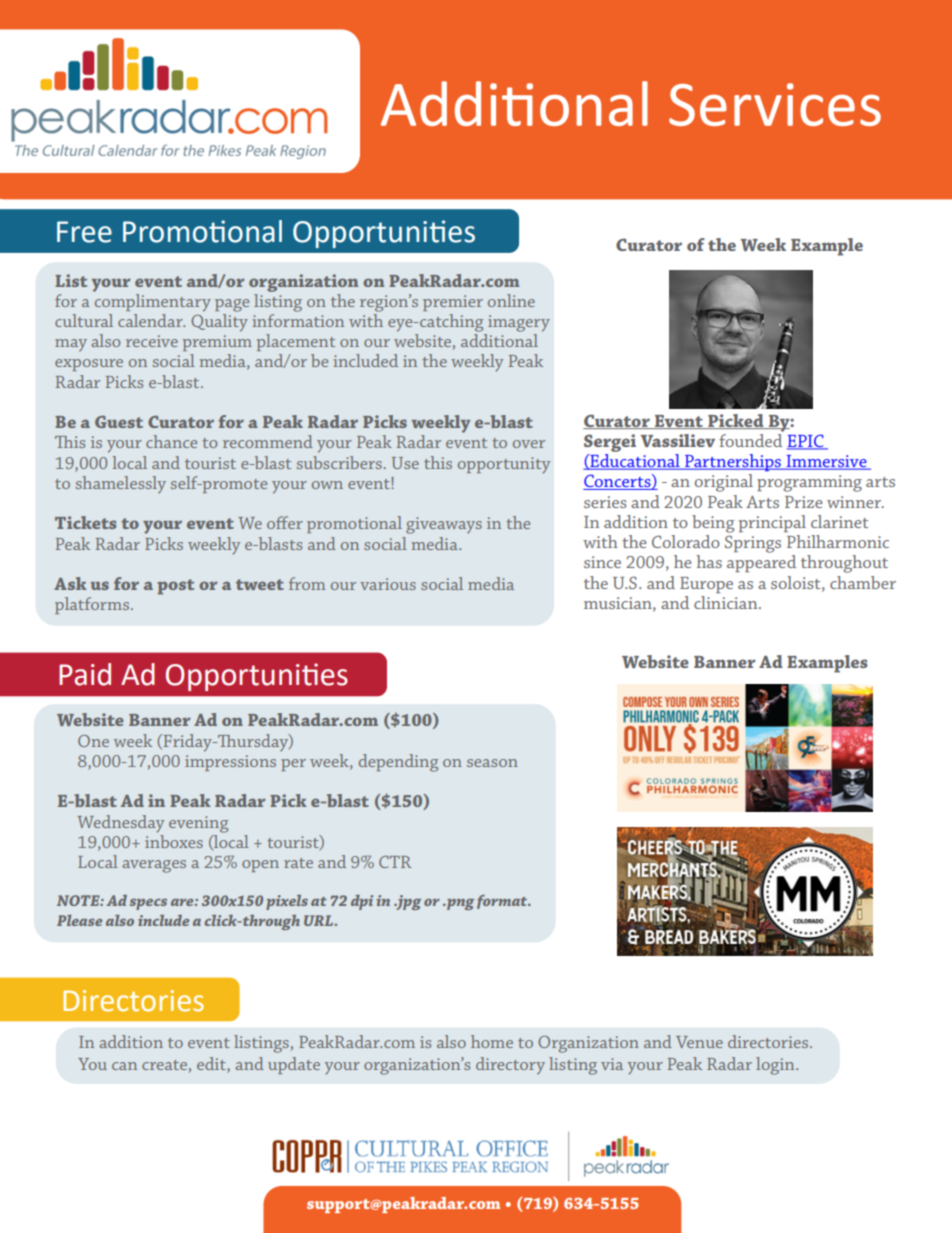 The image size is (952, 1233). Describe the element at coordinates (124, 1066) in the page. I see `can` at that location.
